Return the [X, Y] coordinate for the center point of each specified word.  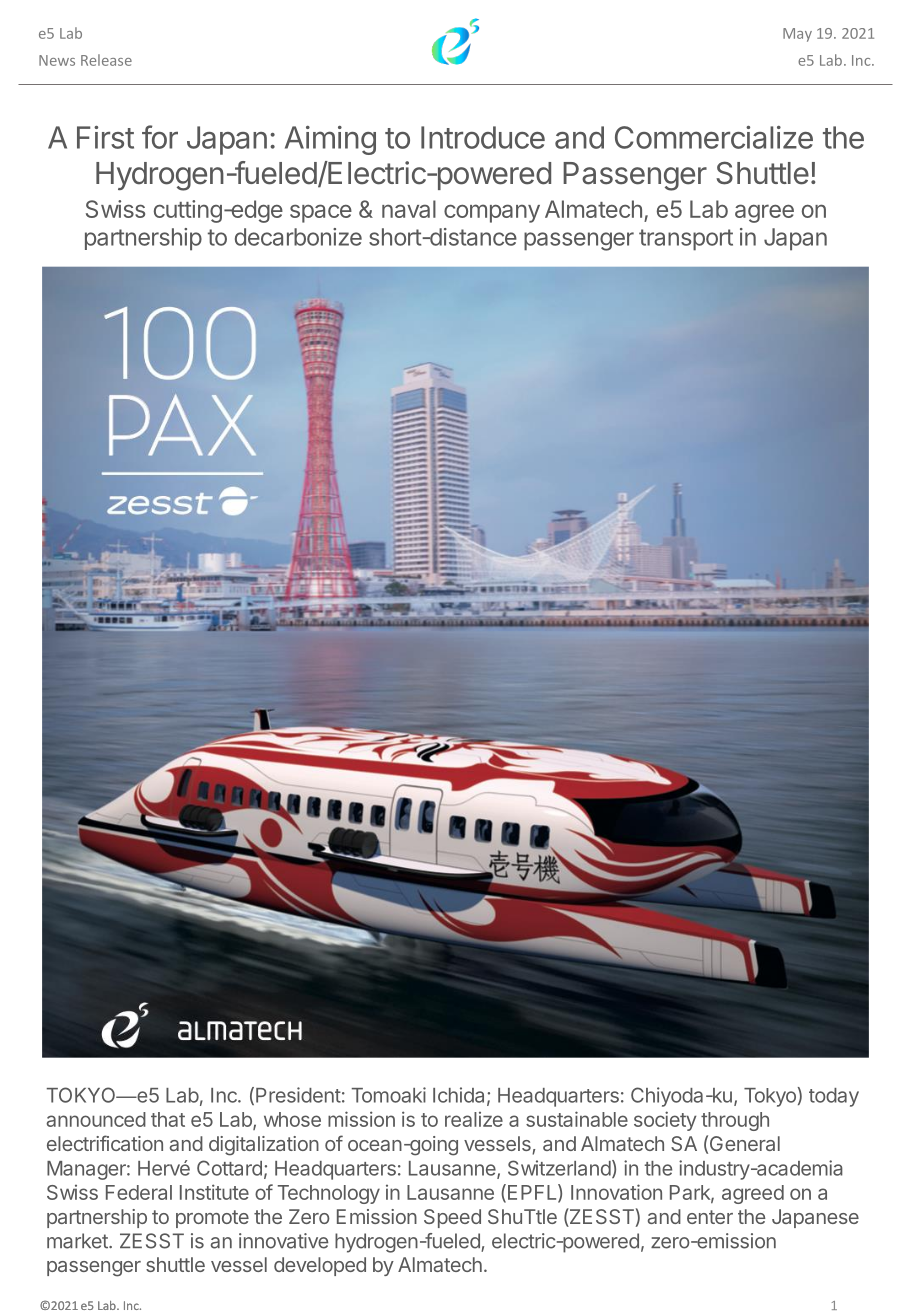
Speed [452, 1218]
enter [710, 1217]
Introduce [483, 137]
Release [106, 60]
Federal [139, 1192]
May [797, 35]
